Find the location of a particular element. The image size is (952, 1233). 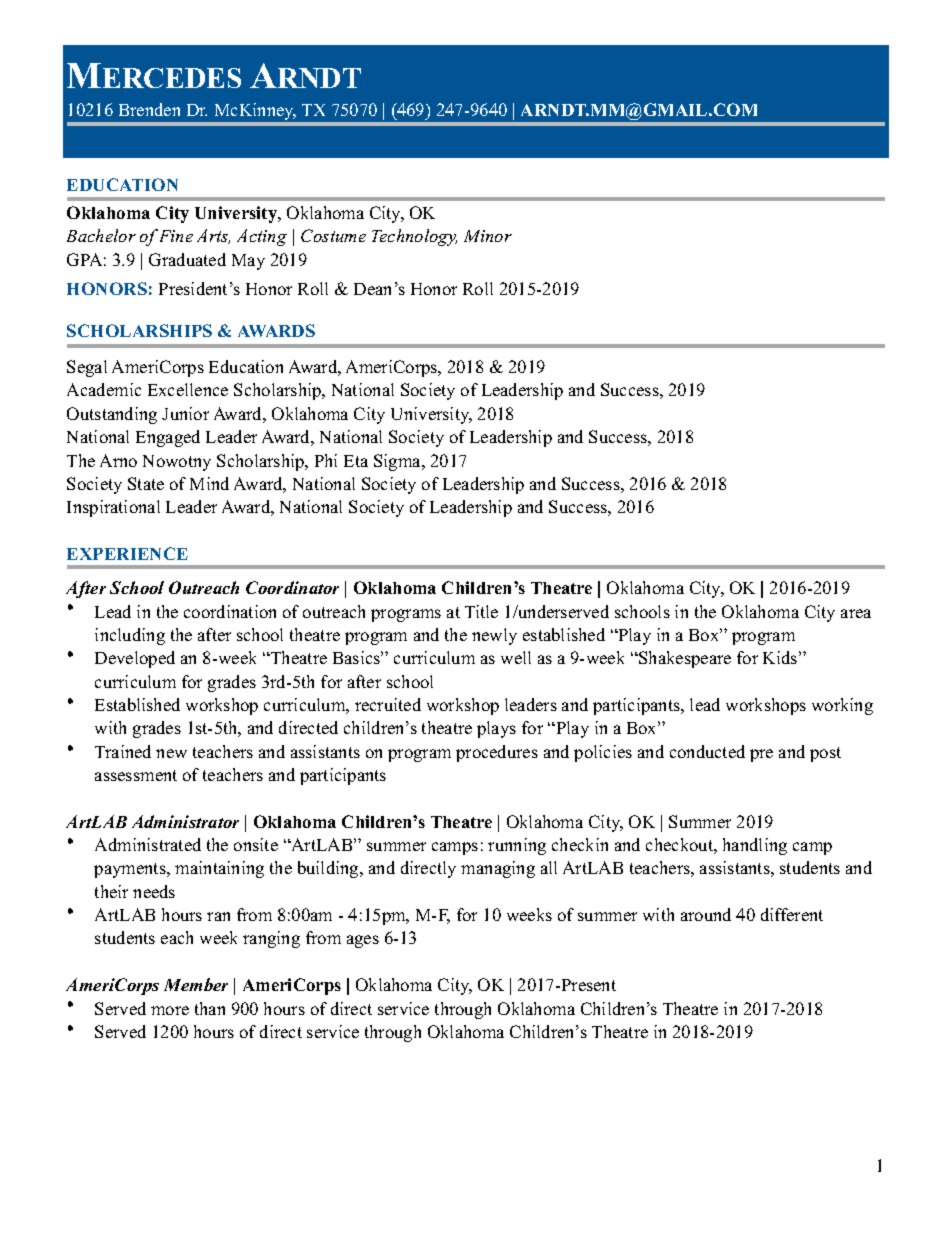

Member is located at coordinates (196, 984).
